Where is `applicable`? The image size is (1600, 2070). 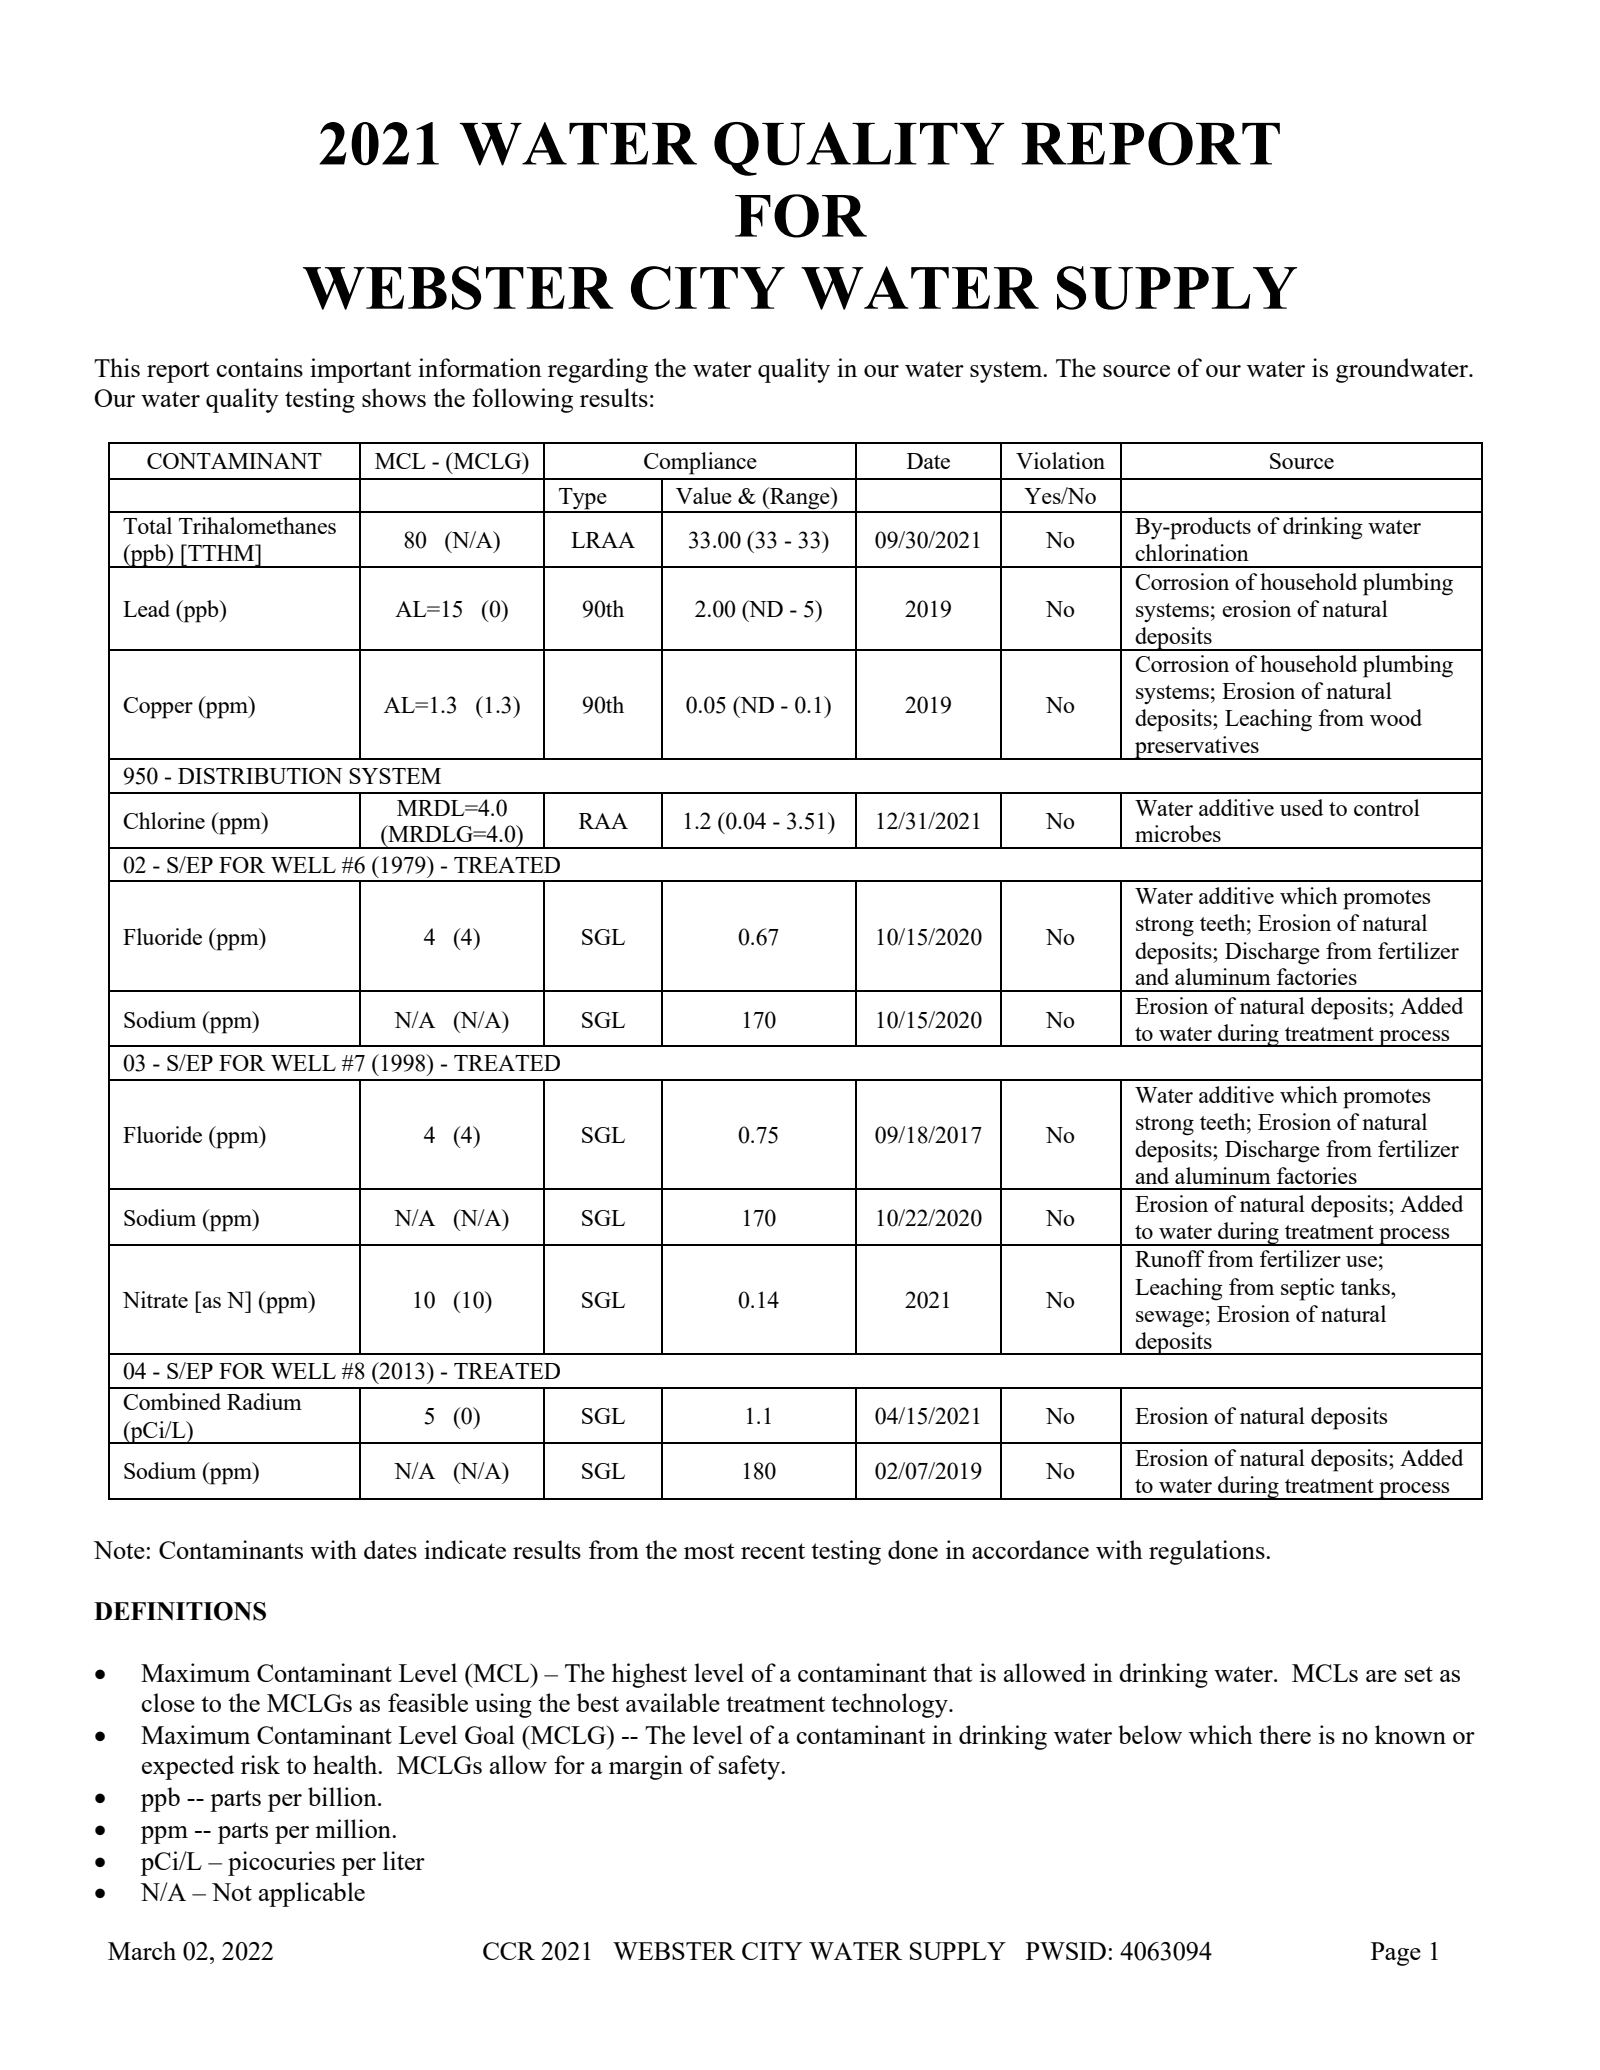 applicable is located at coordinates (312, 1894).
